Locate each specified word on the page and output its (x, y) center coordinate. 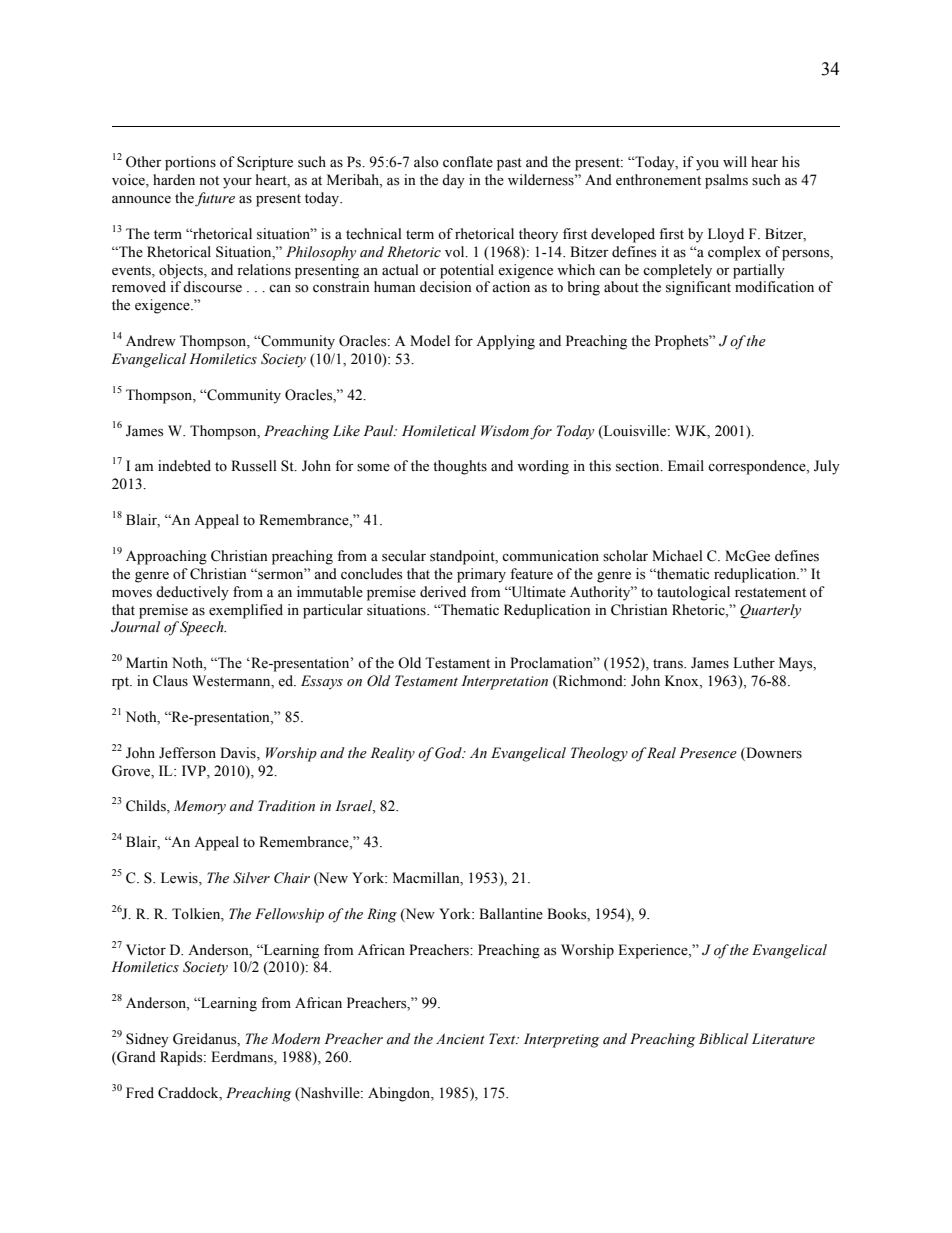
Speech (203, 628)
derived (443, 592)
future (215, 199)
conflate (468, 162)
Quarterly (770, 611)
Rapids (182, 1058)
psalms (726, 181)
